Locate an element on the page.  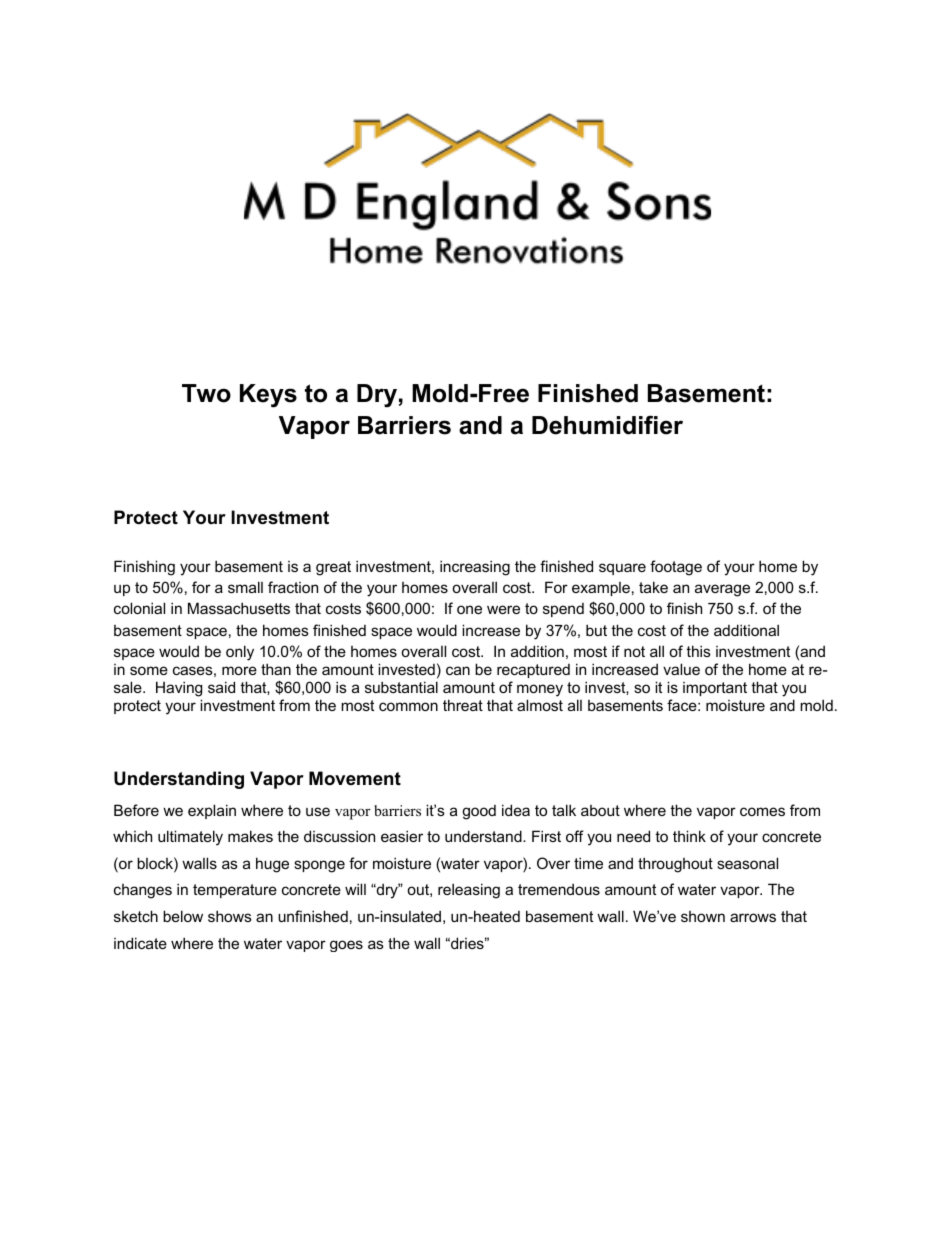
value is located at coordinates (681, 669).
